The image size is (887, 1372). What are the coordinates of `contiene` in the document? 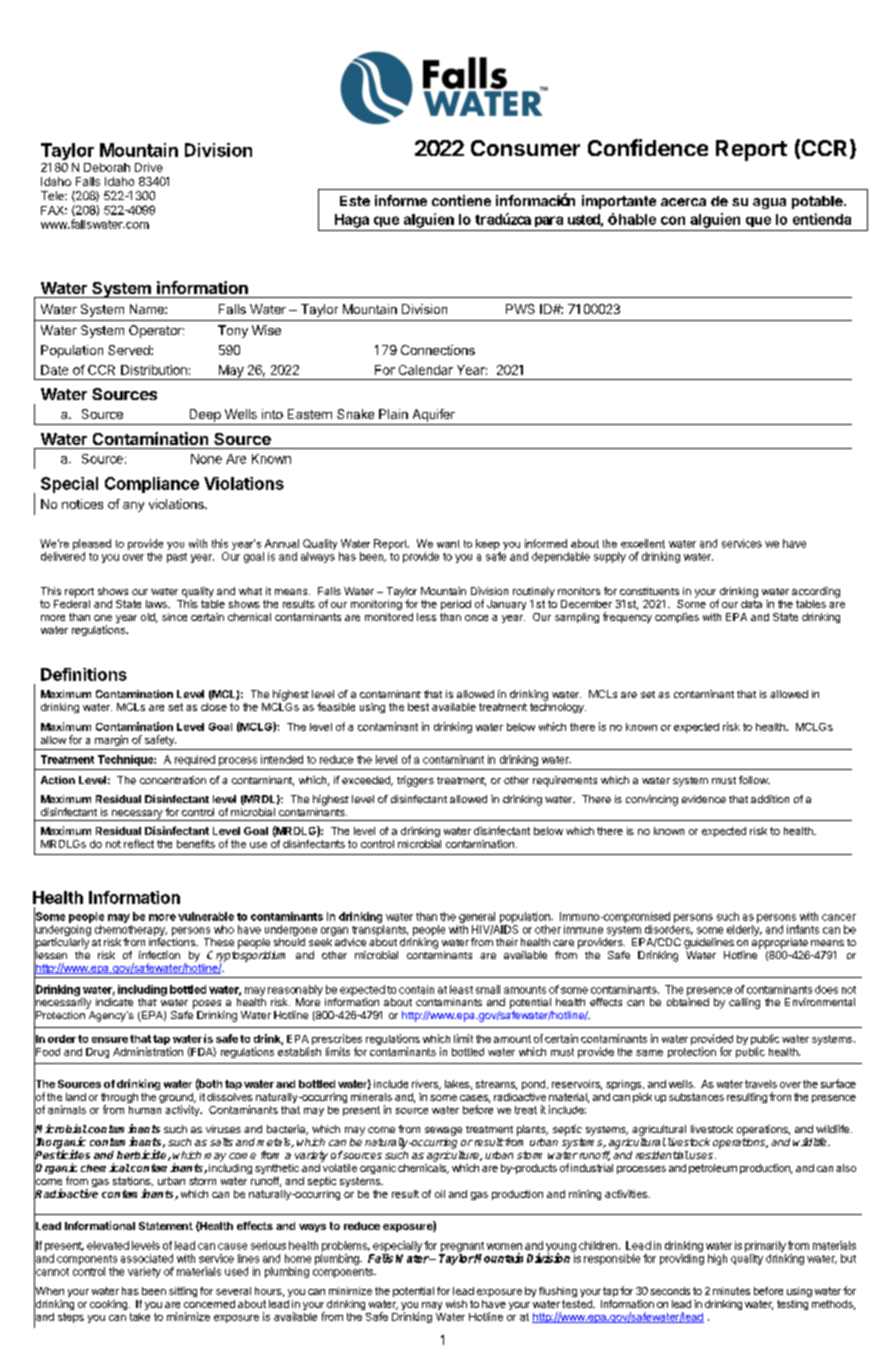 It's located at (461, 200).
